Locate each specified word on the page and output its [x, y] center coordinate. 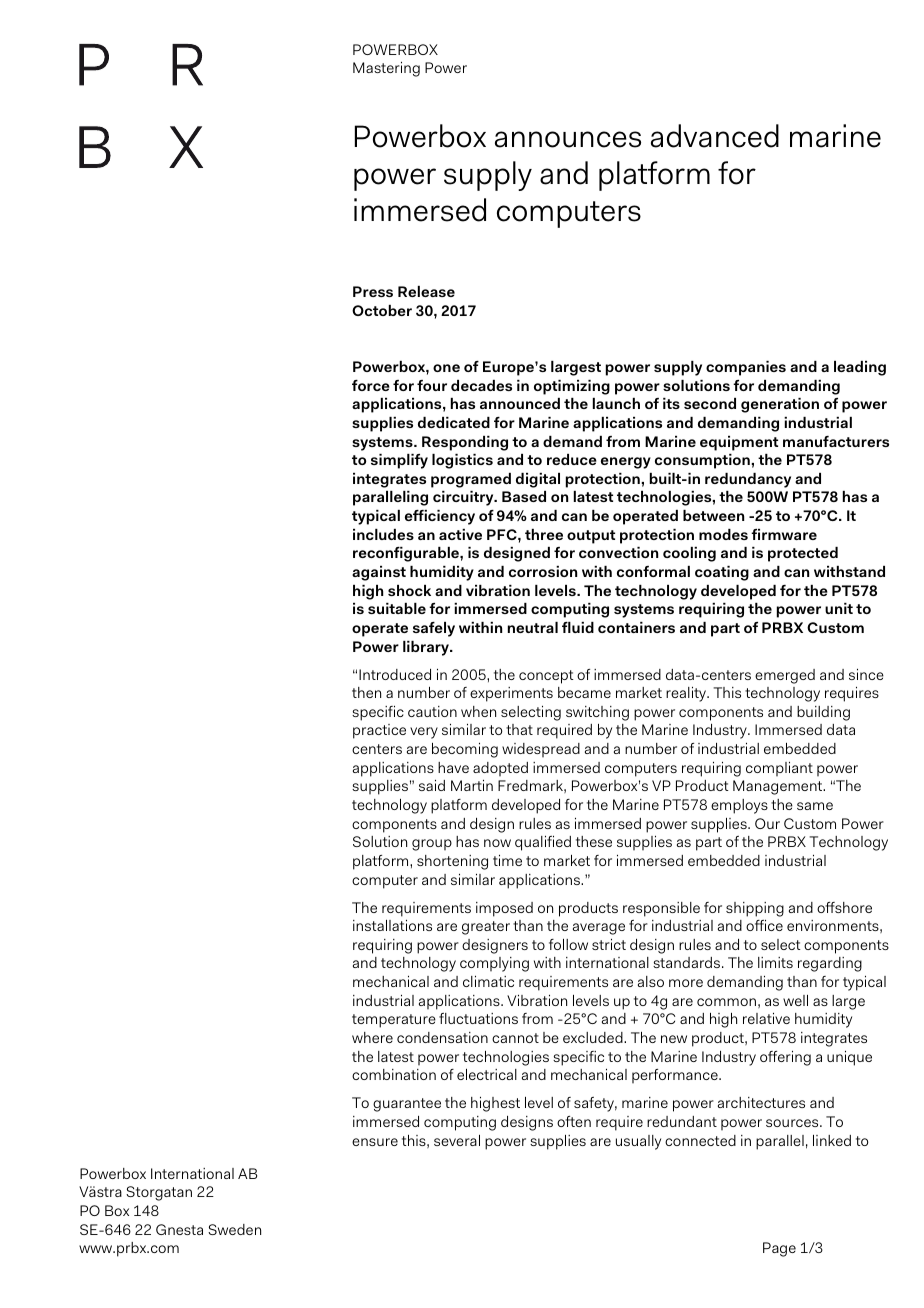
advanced [715, 136]
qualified [543, 843]
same [815, 806]
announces [568, 139]
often [574, 1121]
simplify [399, 461]
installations [392, 925]
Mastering [386, 69]
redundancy [748, 480]
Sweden [234, 1229]
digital [538, 480]
